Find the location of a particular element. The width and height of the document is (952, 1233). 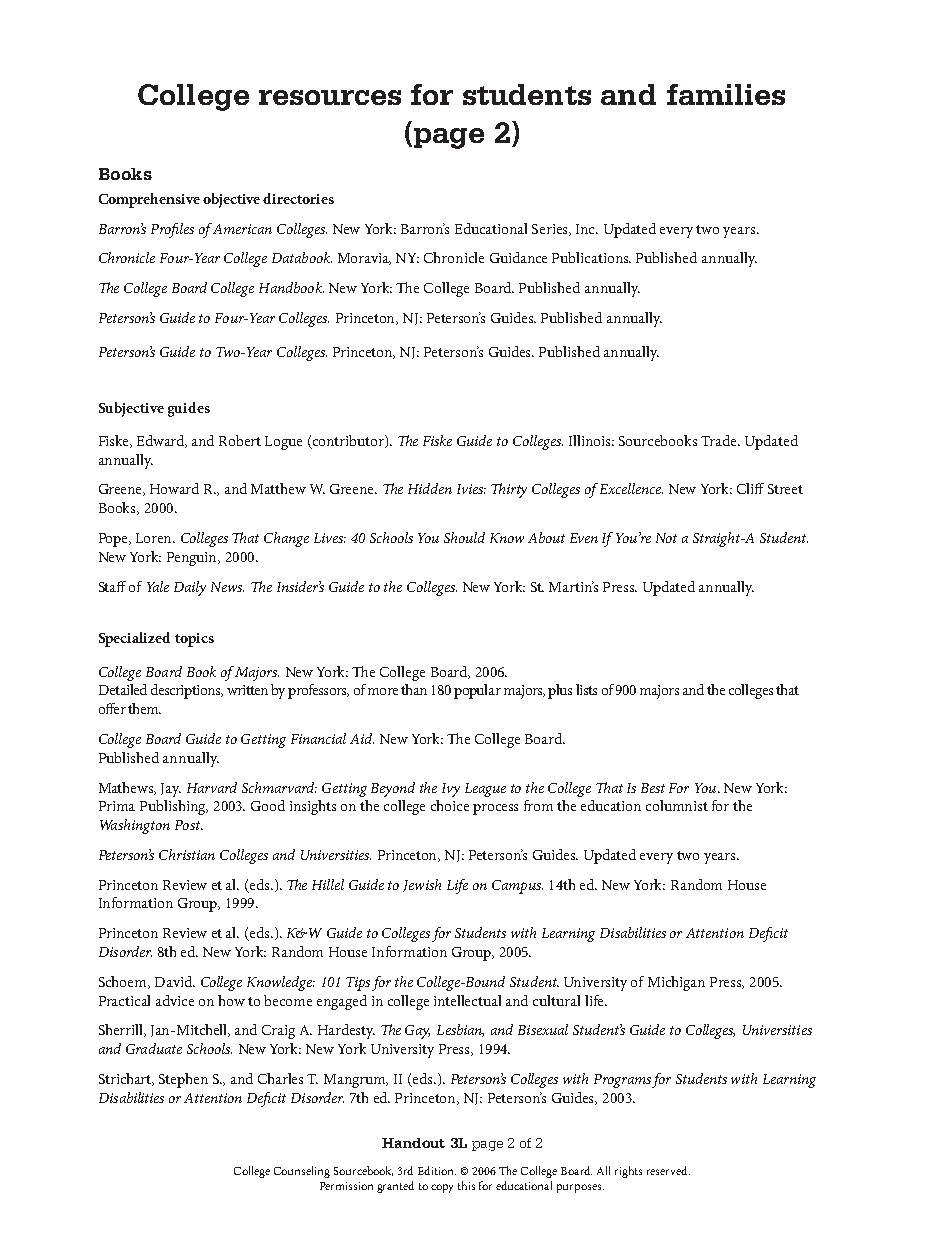

Christian is located at coordinates (187, 854).
